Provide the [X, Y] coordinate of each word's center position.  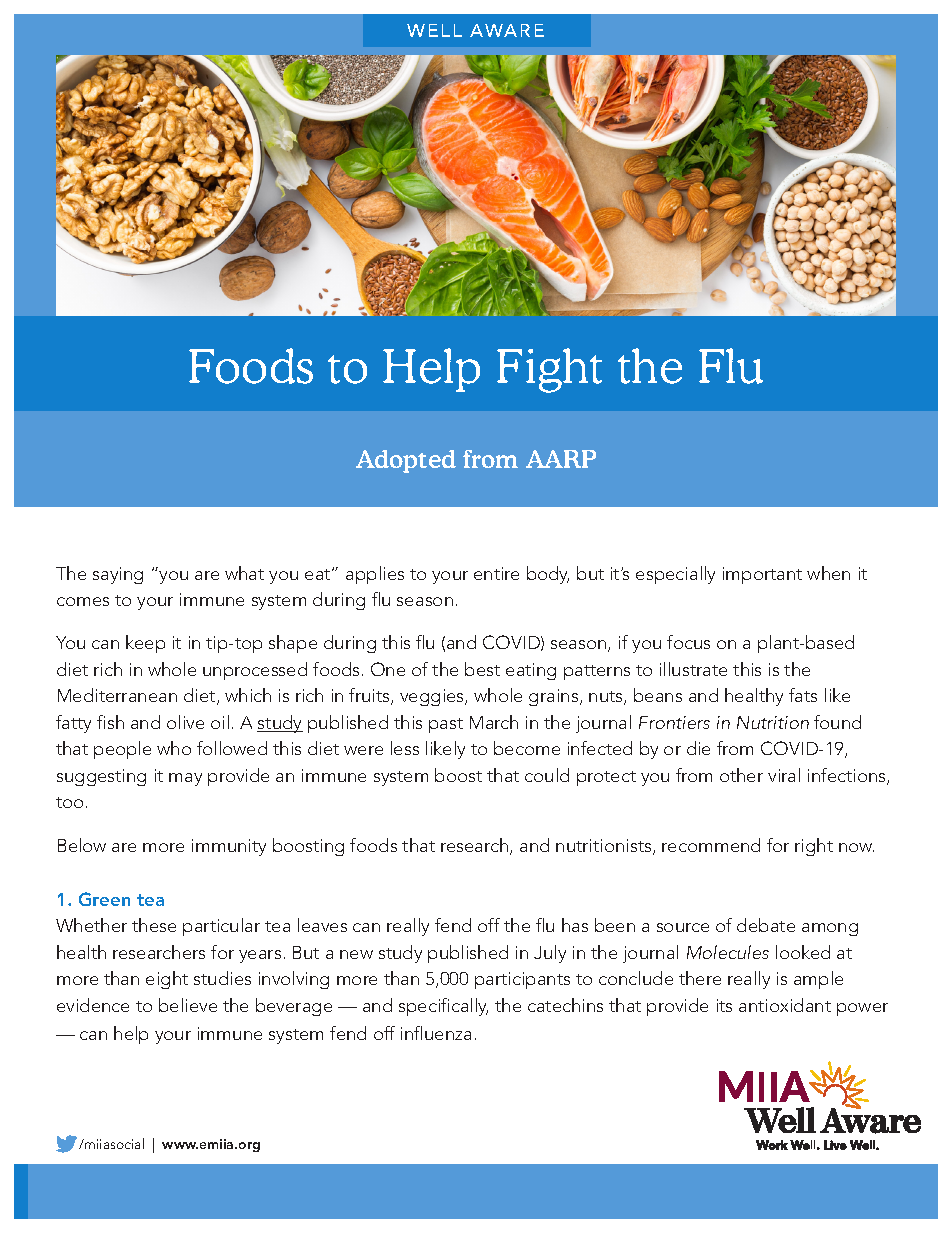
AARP [561, 459]
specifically [443, 1007]
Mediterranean [117, 695]
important [762, 575]
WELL [434, 30]
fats [803, 695]
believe [188, 1005]
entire [496, 573]
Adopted [406, 461]
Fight [549, 370]
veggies [433, 697]
